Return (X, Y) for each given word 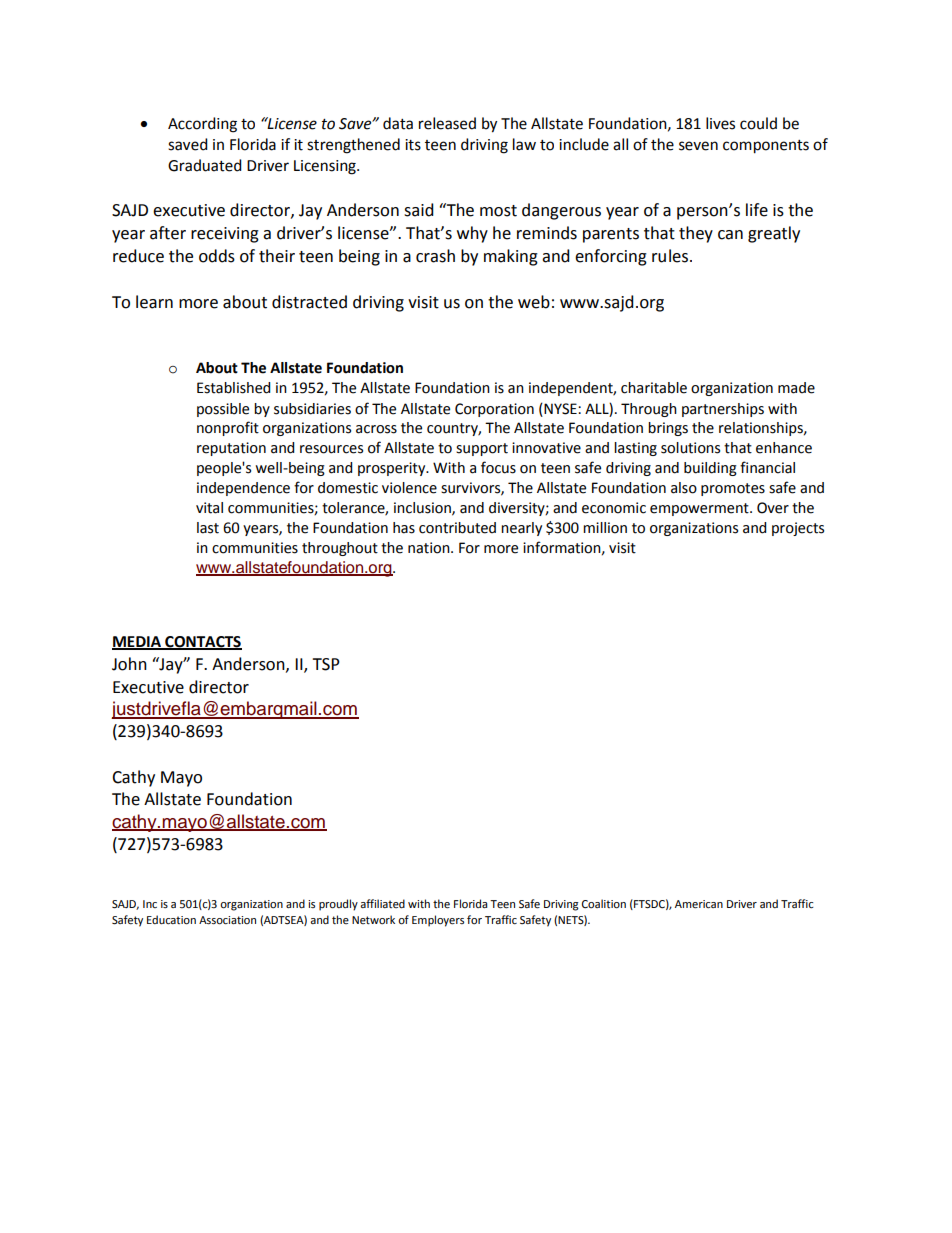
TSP (326, 664)
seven (698, 146)
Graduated (205, 165)
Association (227, 920)
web (534, 302)
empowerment (700, 509)
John (129, 664)
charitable (654, 388)
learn (154, 302)
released (447, 123)
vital (209, 508)
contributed (457, 528)
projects (798, 529)
